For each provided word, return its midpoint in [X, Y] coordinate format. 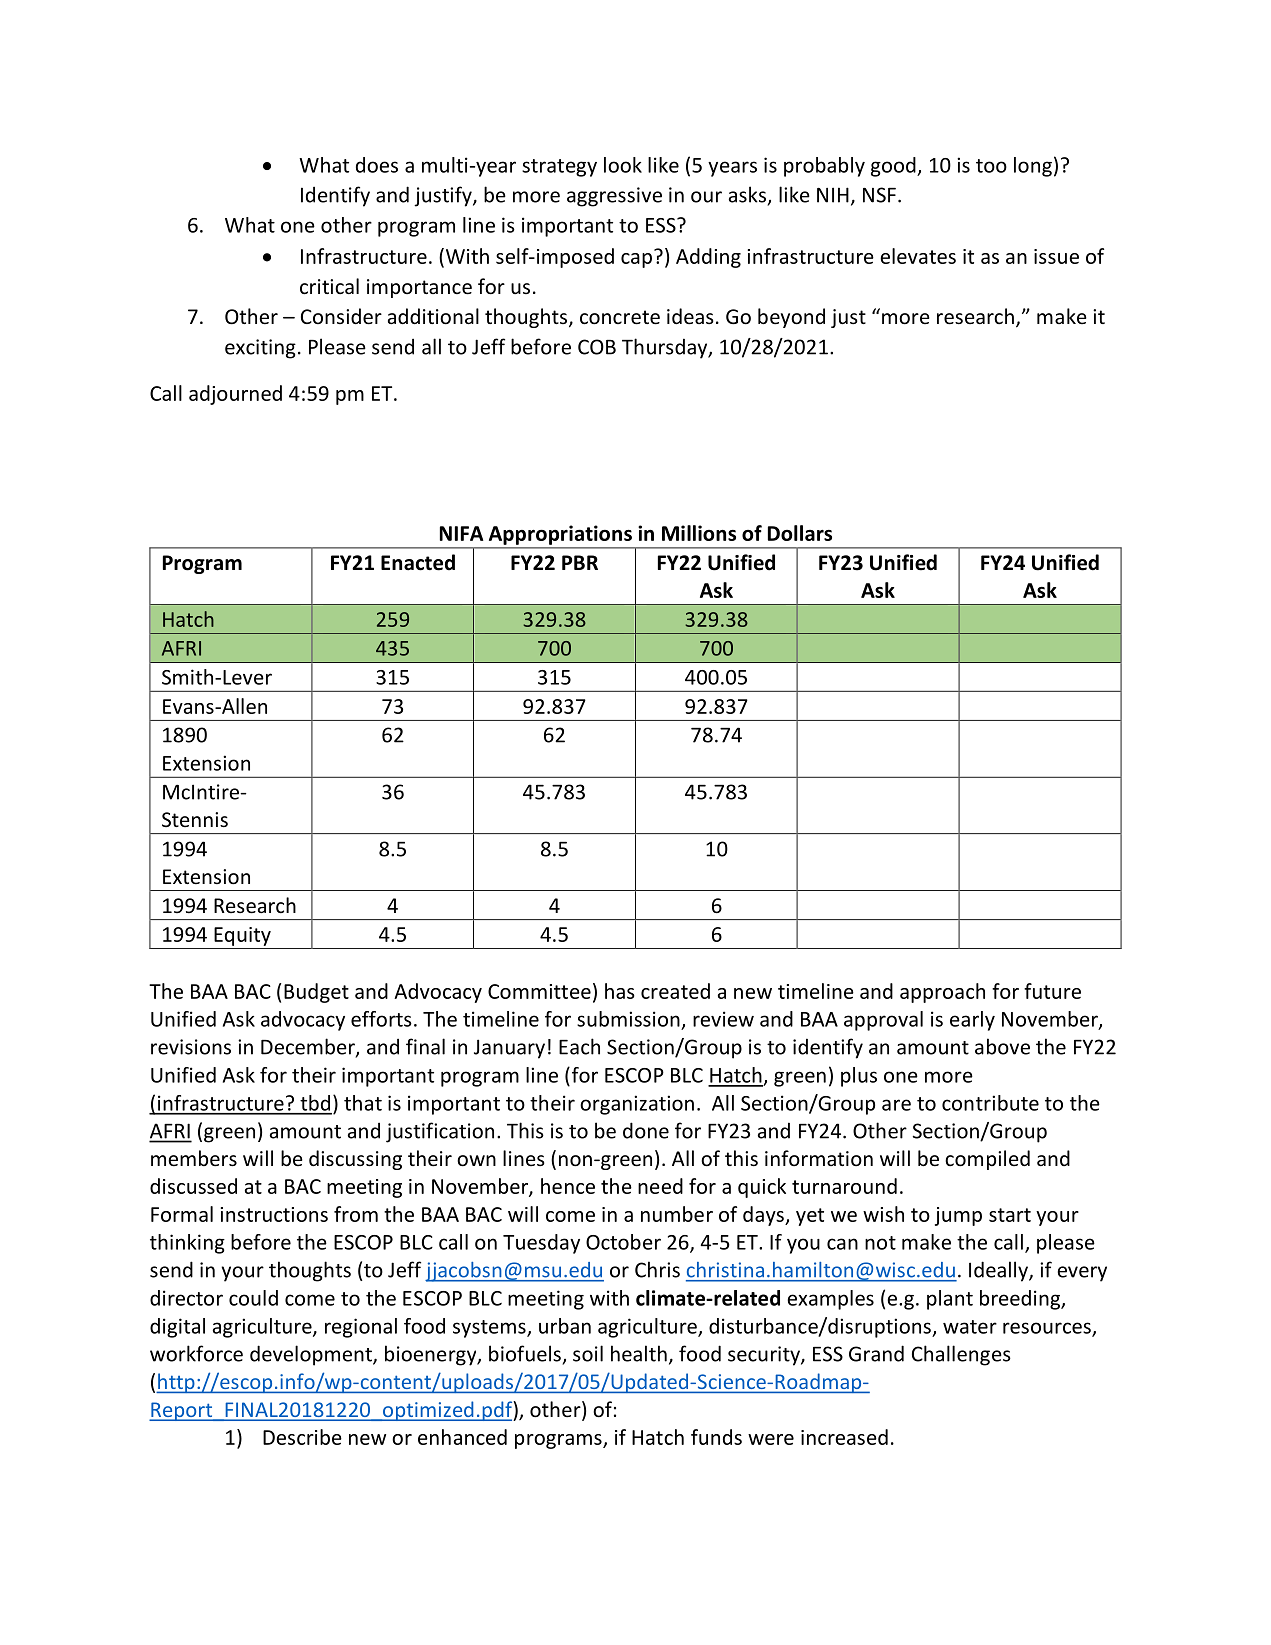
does [377, 165]
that [363, 1103]
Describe [302, 1437]
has [620, 991]
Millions [699, 533]
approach [942, 993]
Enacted [418, 562]
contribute [990, 1103]
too [991, 166]
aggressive [614, 197]
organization [637, 1105]
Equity [242, 936]
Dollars [800, 533]
